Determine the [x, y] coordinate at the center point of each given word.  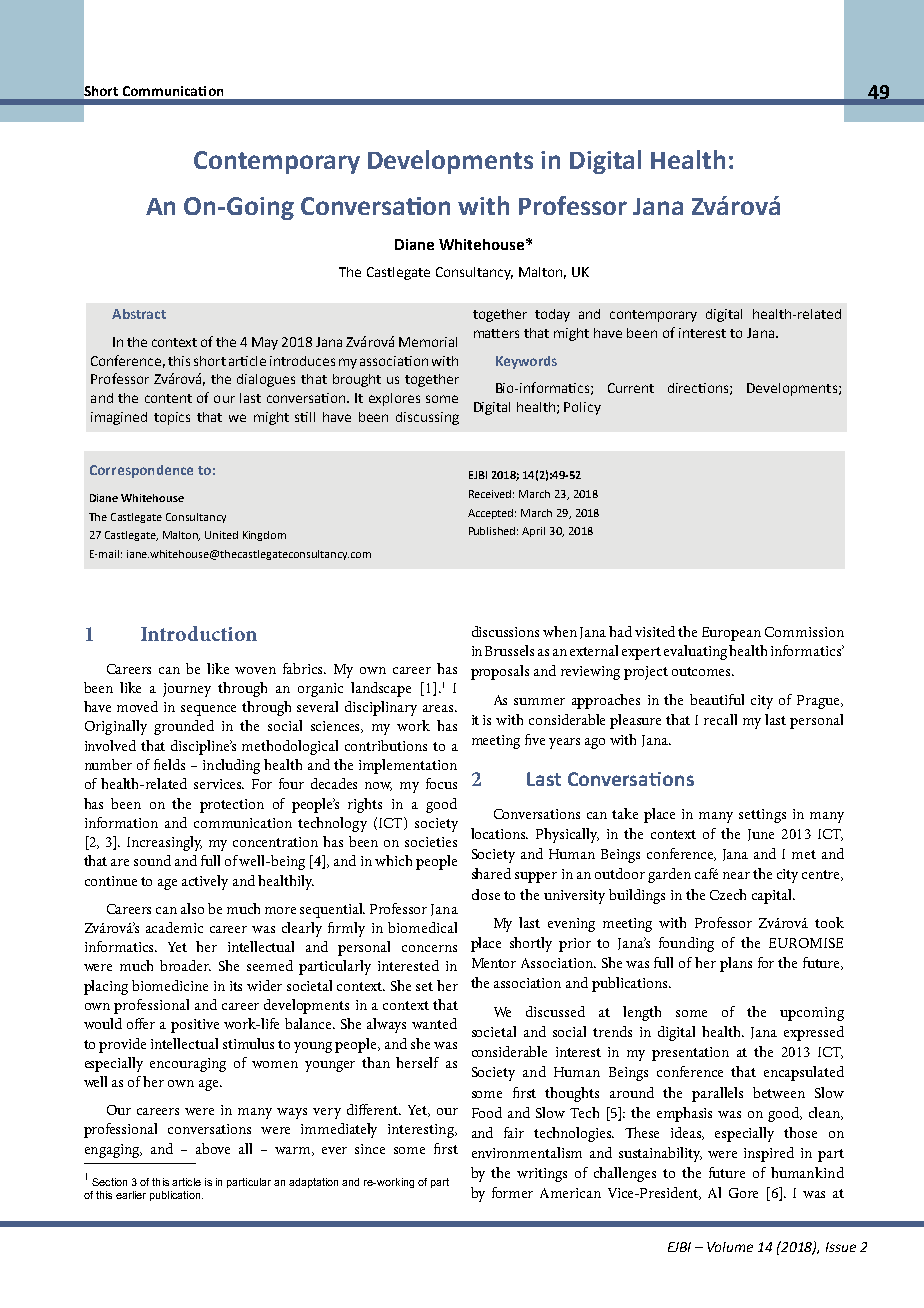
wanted [434, 1023]
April [533, 532]
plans [736, 964]
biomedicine [170, 985]
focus [441, 783]
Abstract [139, 314]
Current [631, 388]
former [512, 1192]
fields [169, 764]
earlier [131, 1195]
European [731, 634]
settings [762, 816]
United [221, 535]
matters [496, 333]
